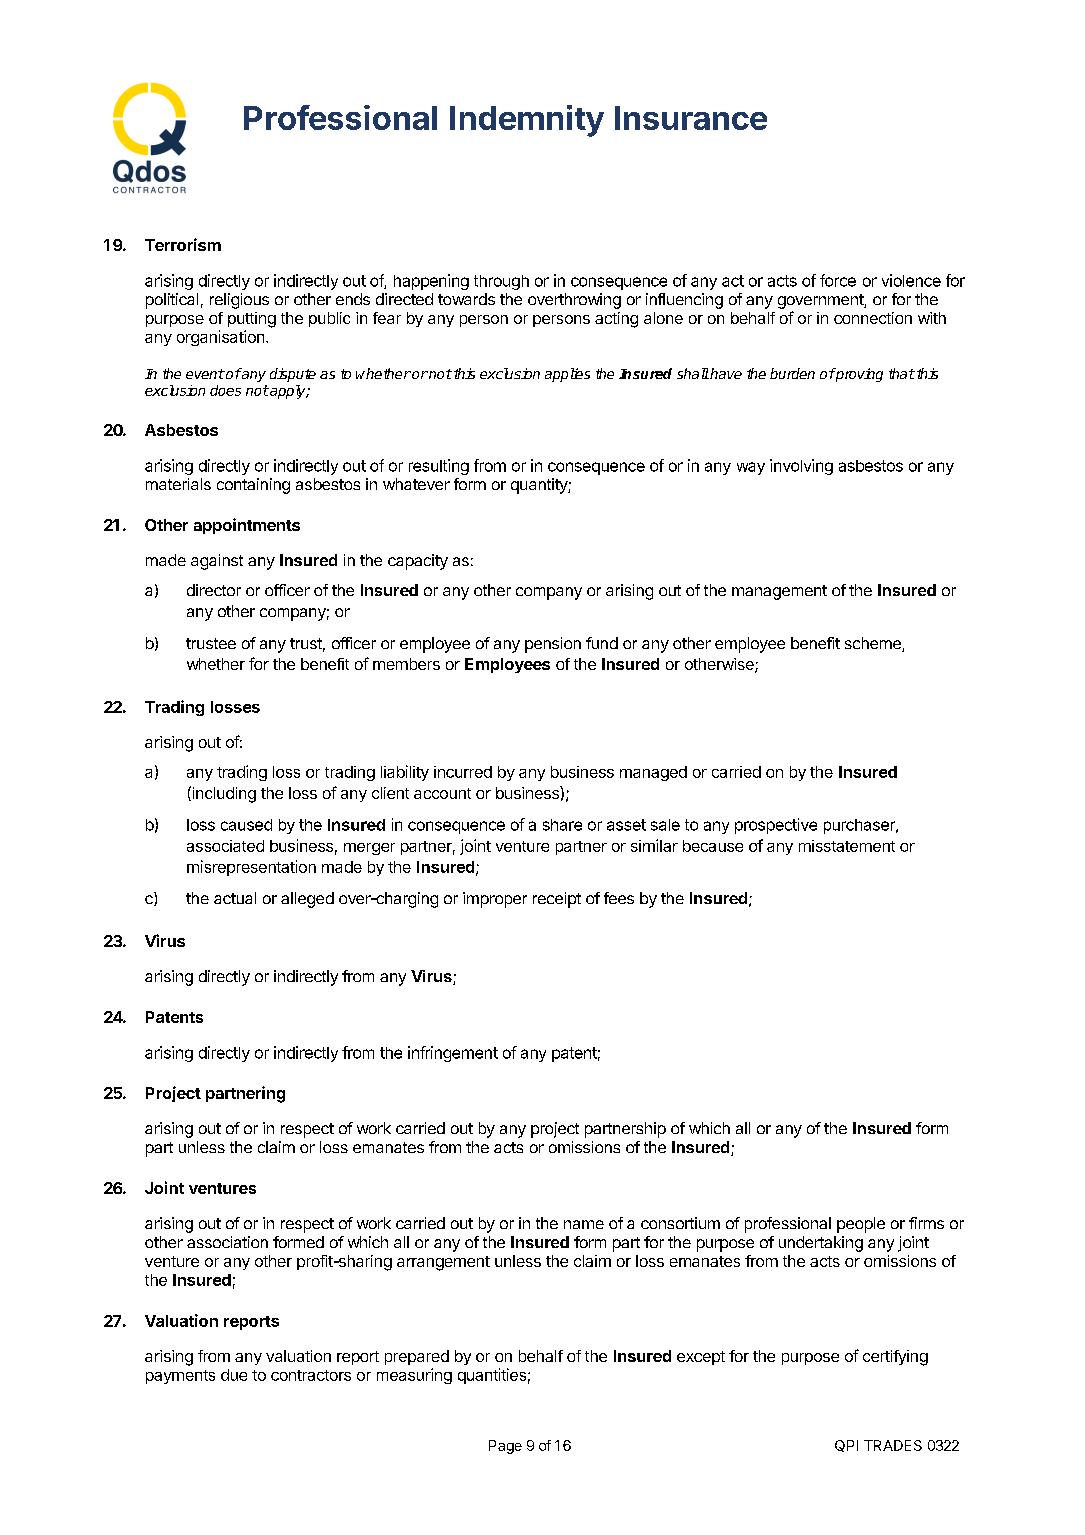  I want to click on force, so click(838, 280).
